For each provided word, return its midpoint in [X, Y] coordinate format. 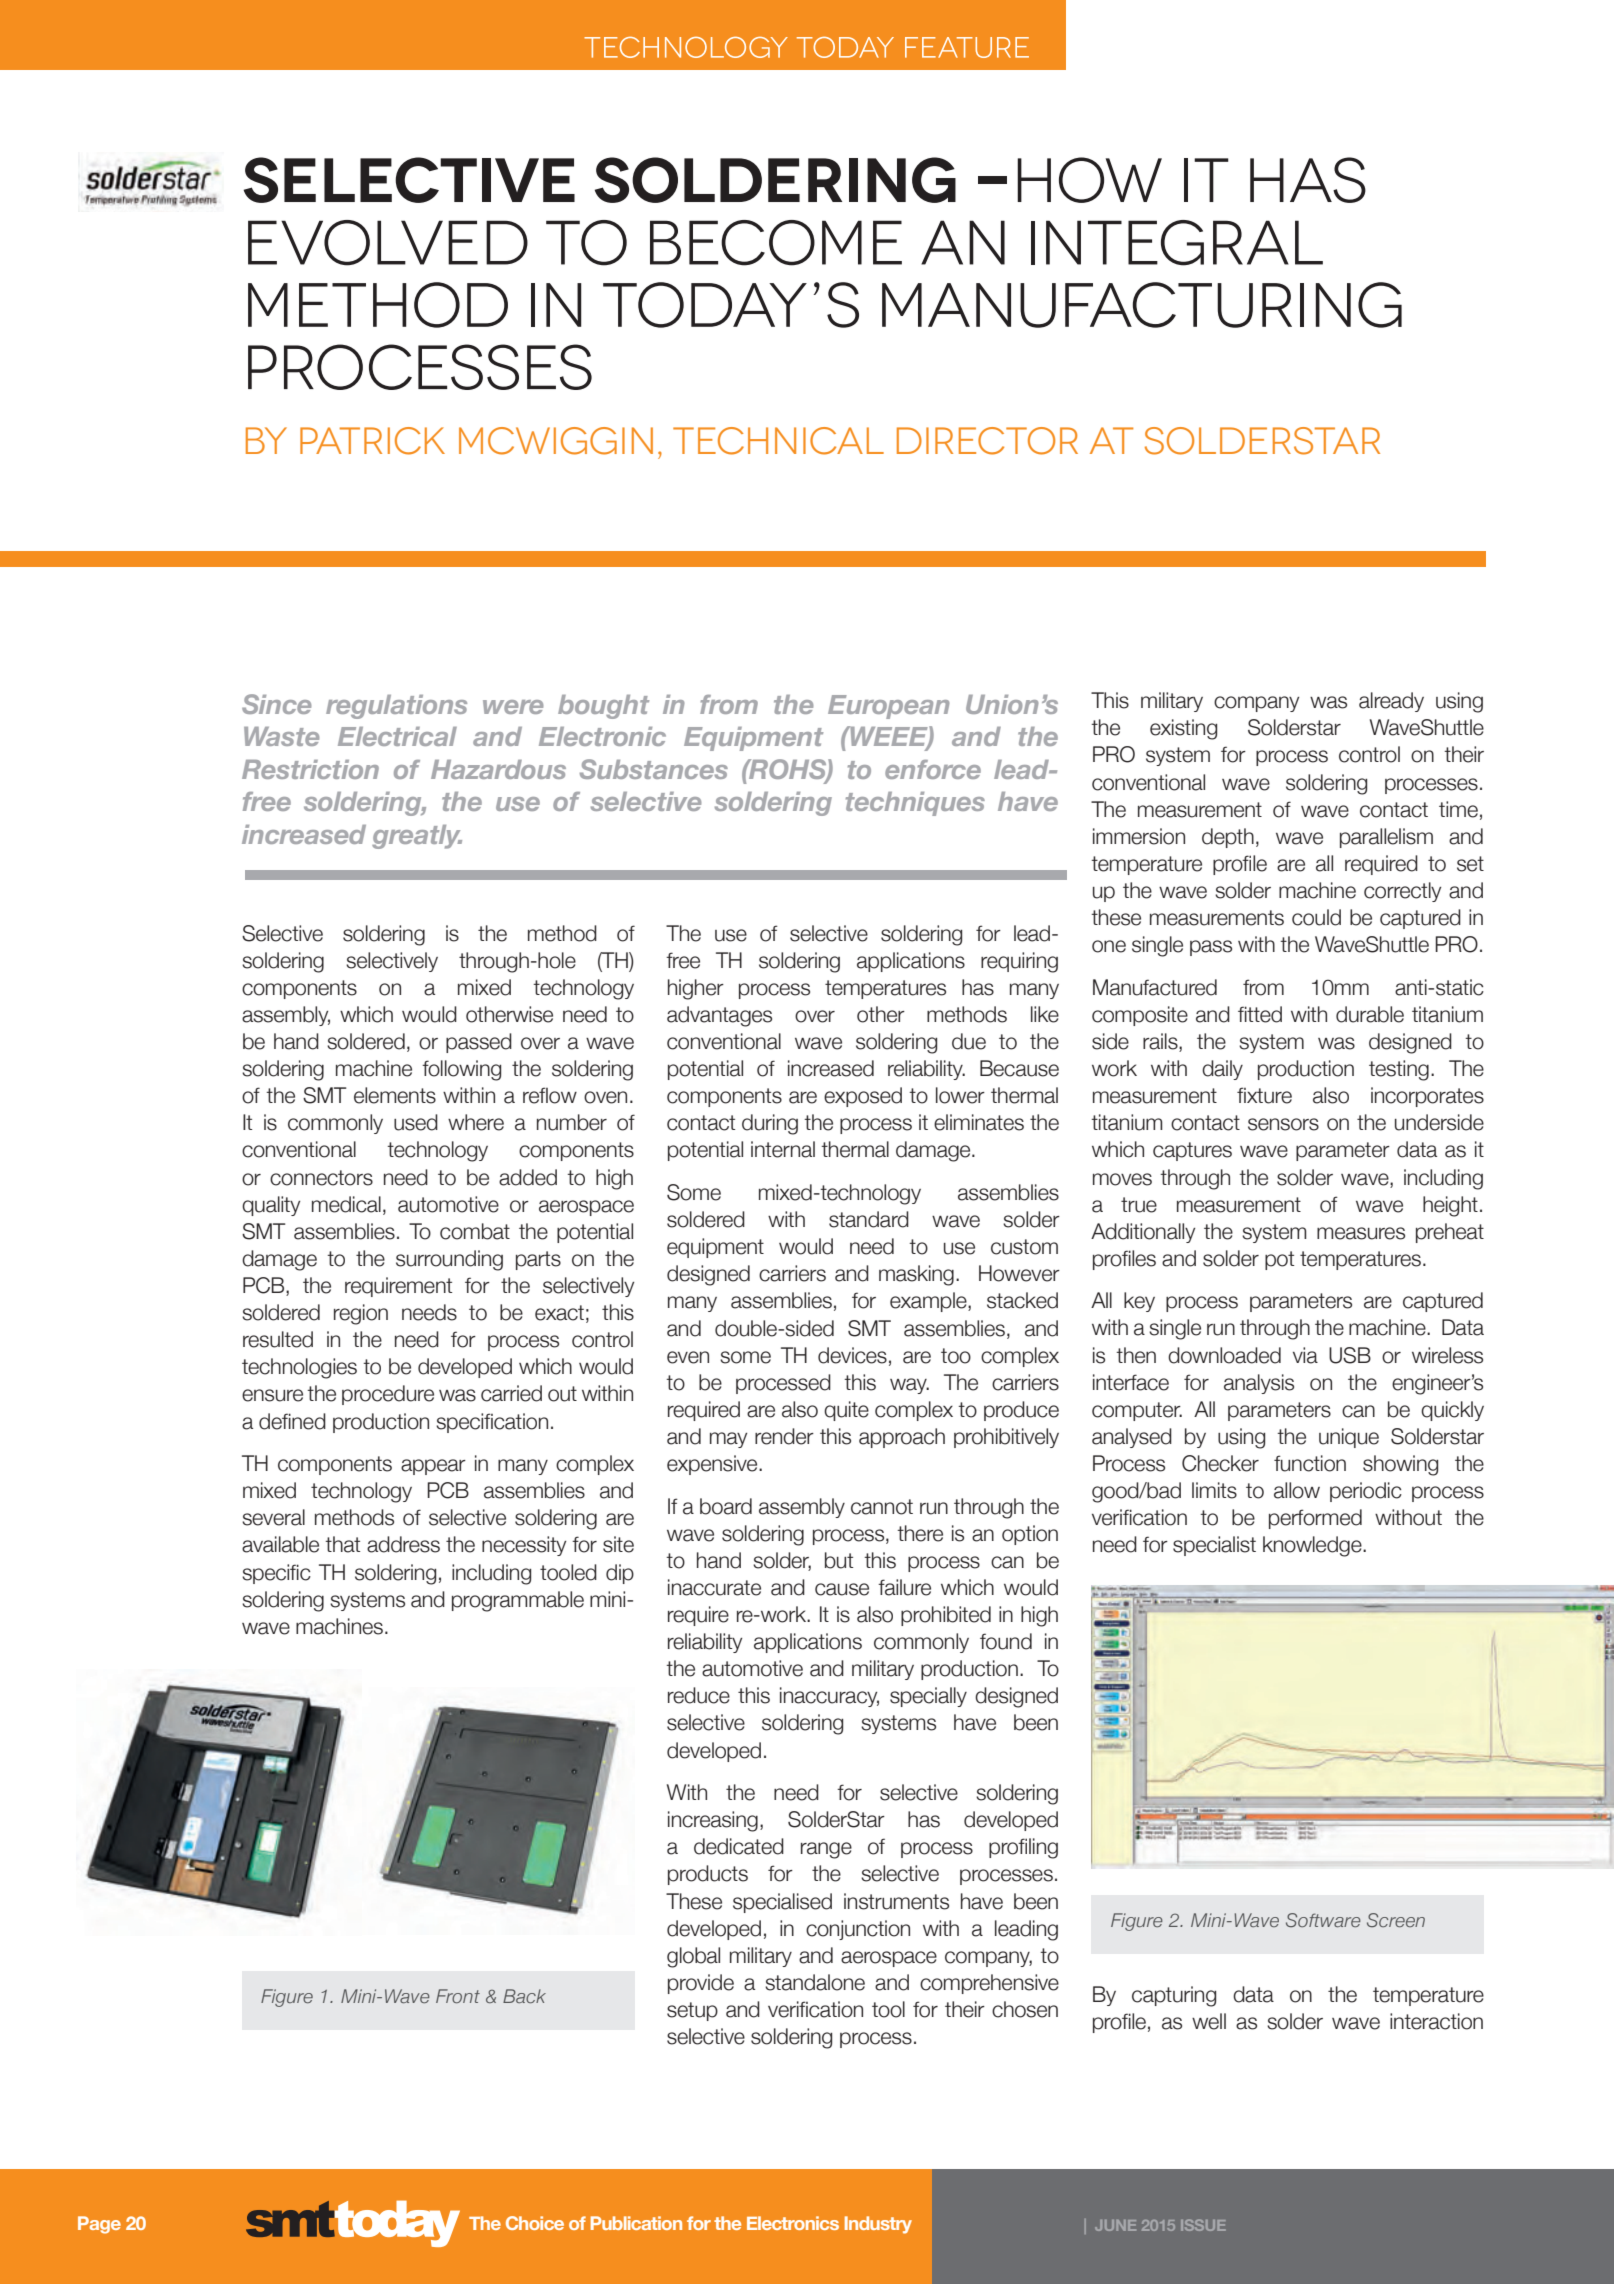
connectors [321, 1178]
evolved [388, 243]
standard [869, 1219]
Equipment [753, 739]
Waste [281, 736]
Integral [1177, 243]
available [280, 1544]
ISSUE [1203, 2225]
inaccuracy [829, 1697]
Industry [878, 2225]
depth [1228, 838]
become [776, 243]
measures [1361, 1233]
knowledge [1313, 1546]
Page [99, 2225]
